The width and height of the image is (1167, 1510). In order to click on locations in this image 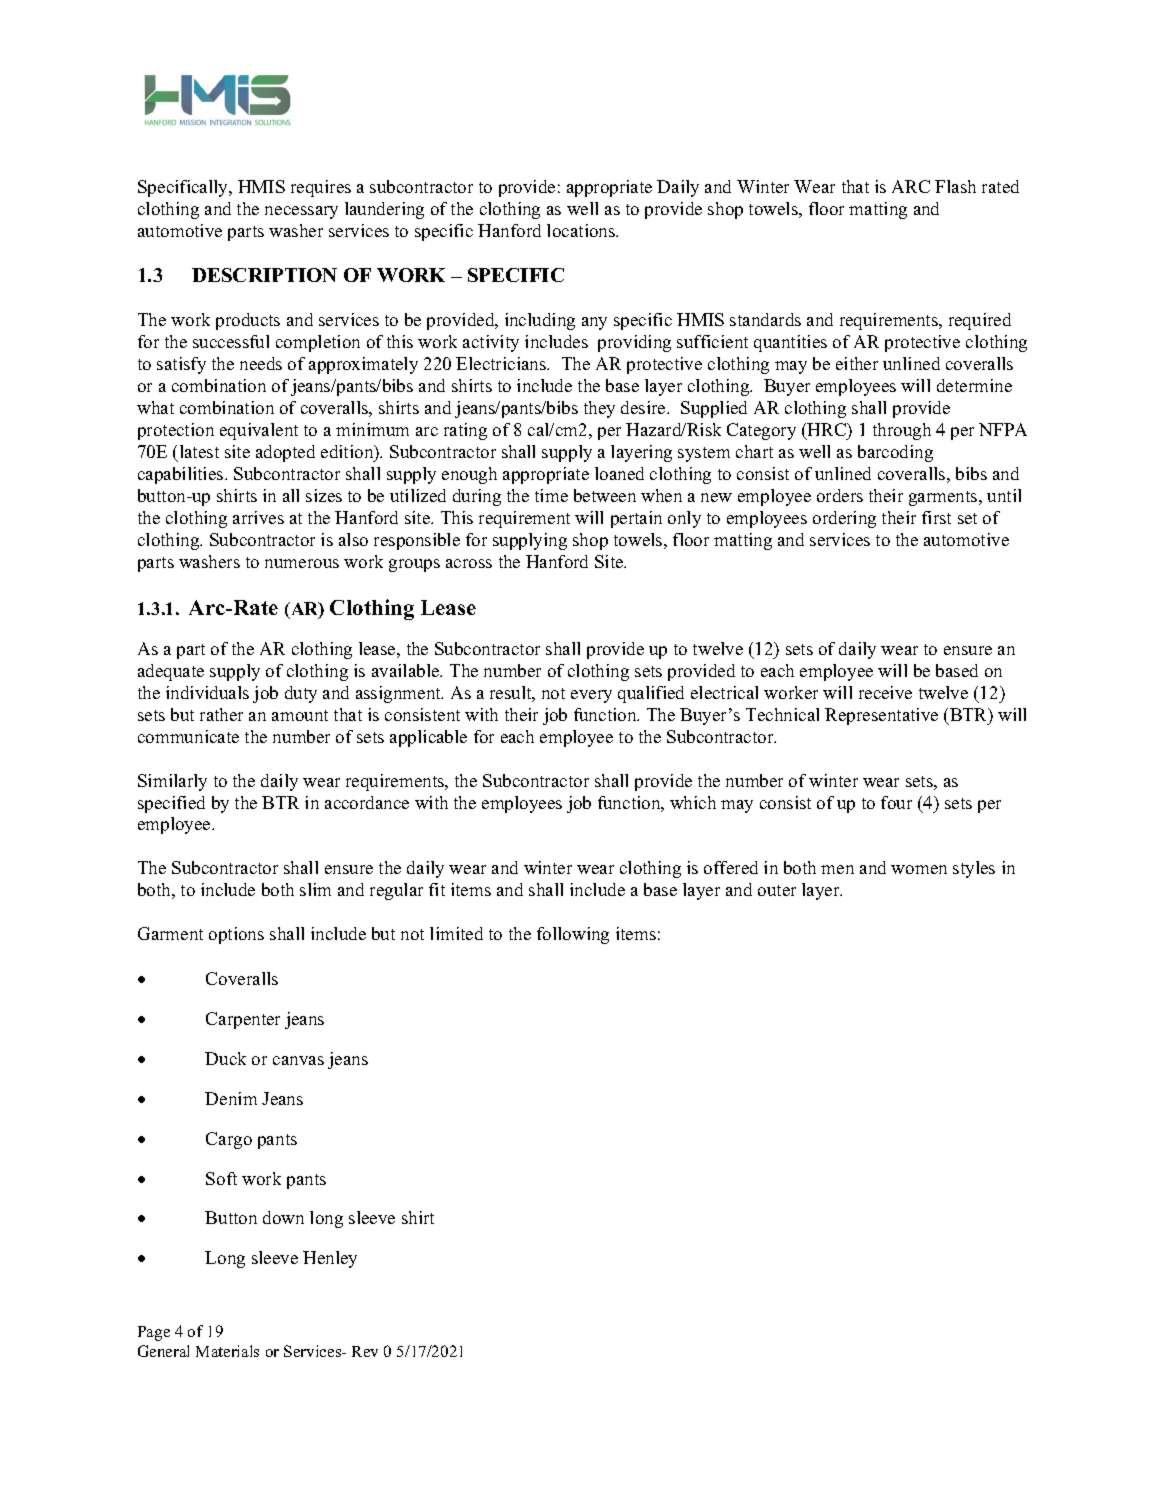, I will do `click(582, 230)`.
